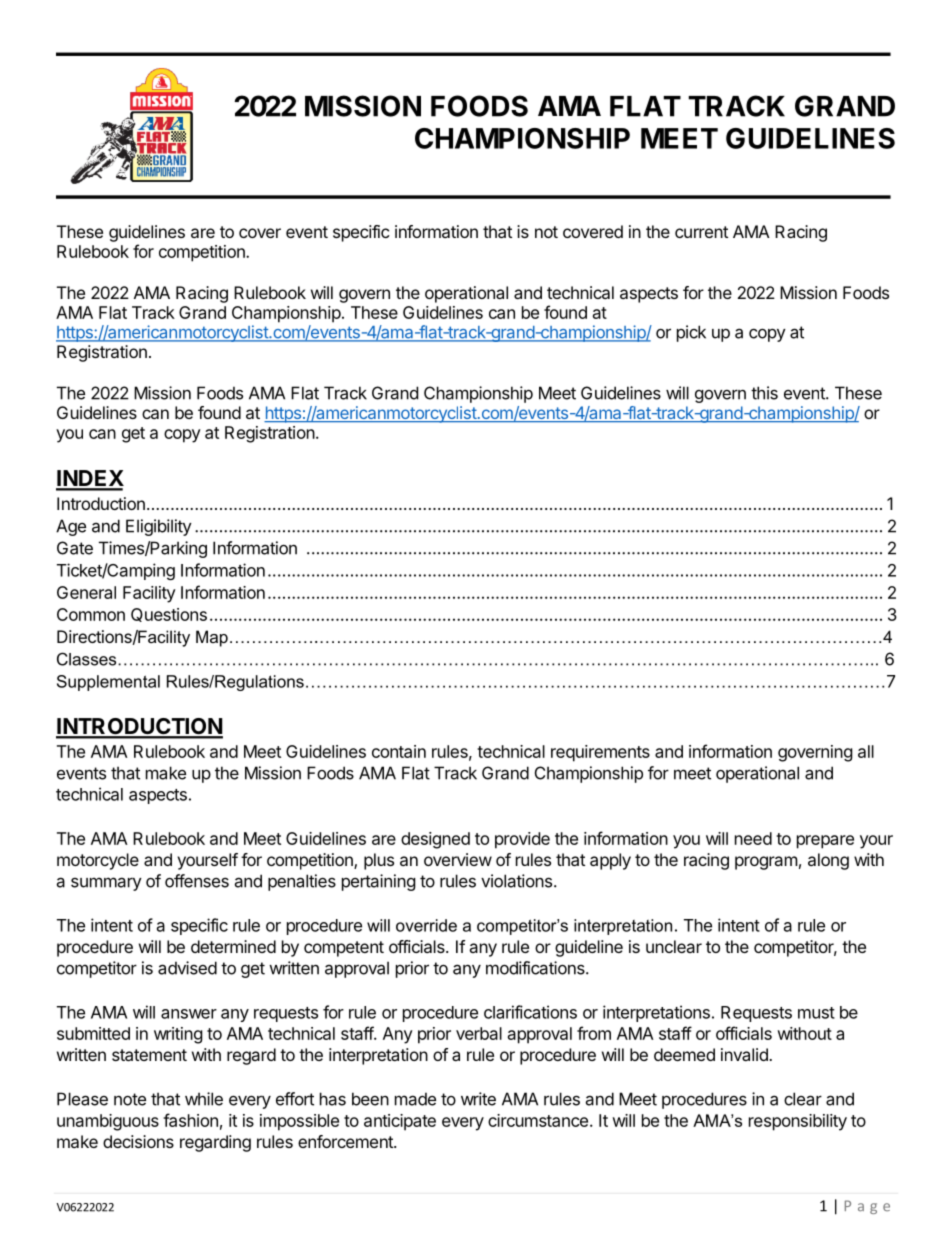 Image resolution: width=952 pixels, height=1233 pixels. What do you see at coordinates (691, 333) in the screenshot?
I see `pick` at bounding box center [691, 333].
